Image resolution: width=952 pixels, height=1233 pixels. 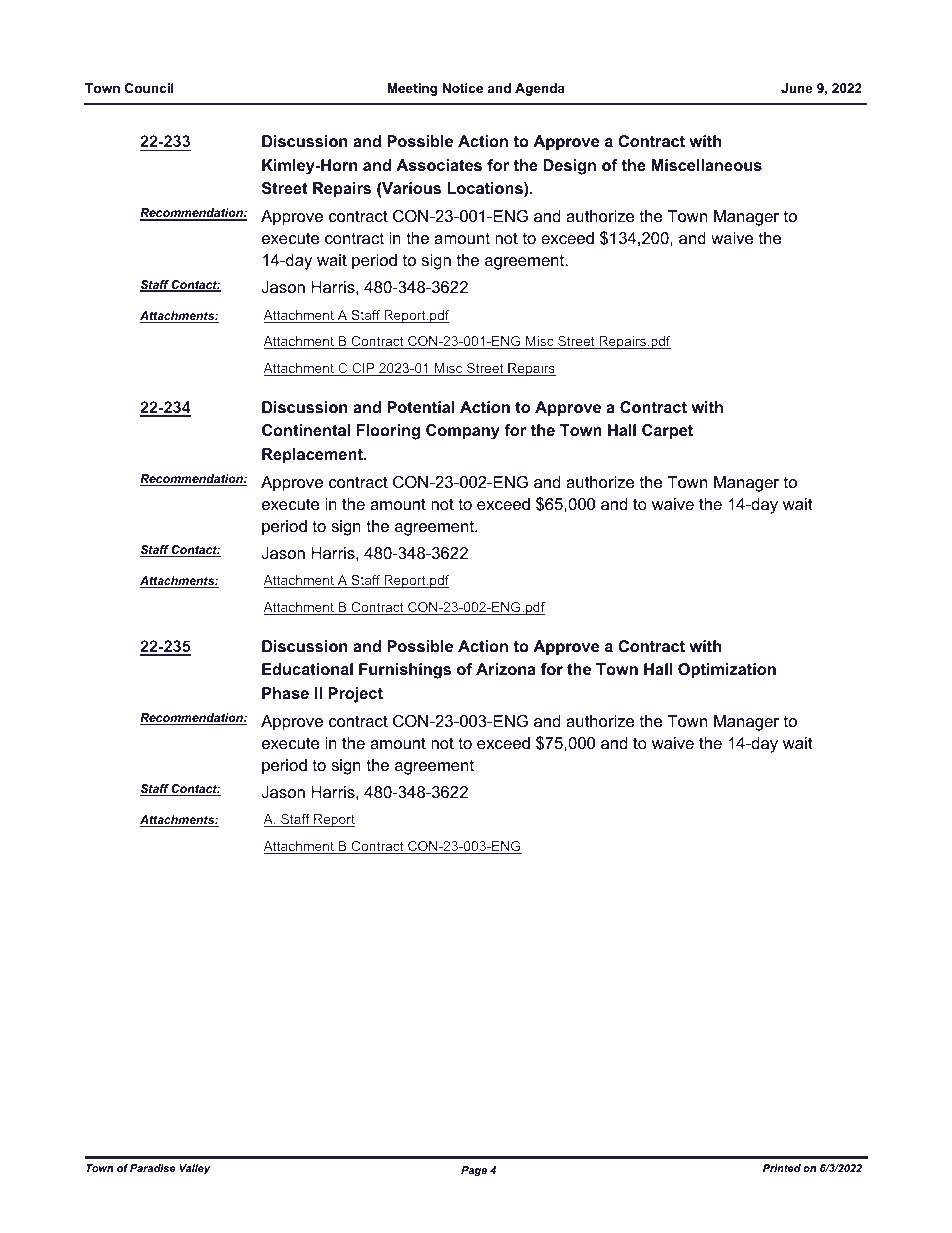 What do you see at coordinates (463, 432) in the screenshot?
I see `Company` at bounding box center [463, 432].
